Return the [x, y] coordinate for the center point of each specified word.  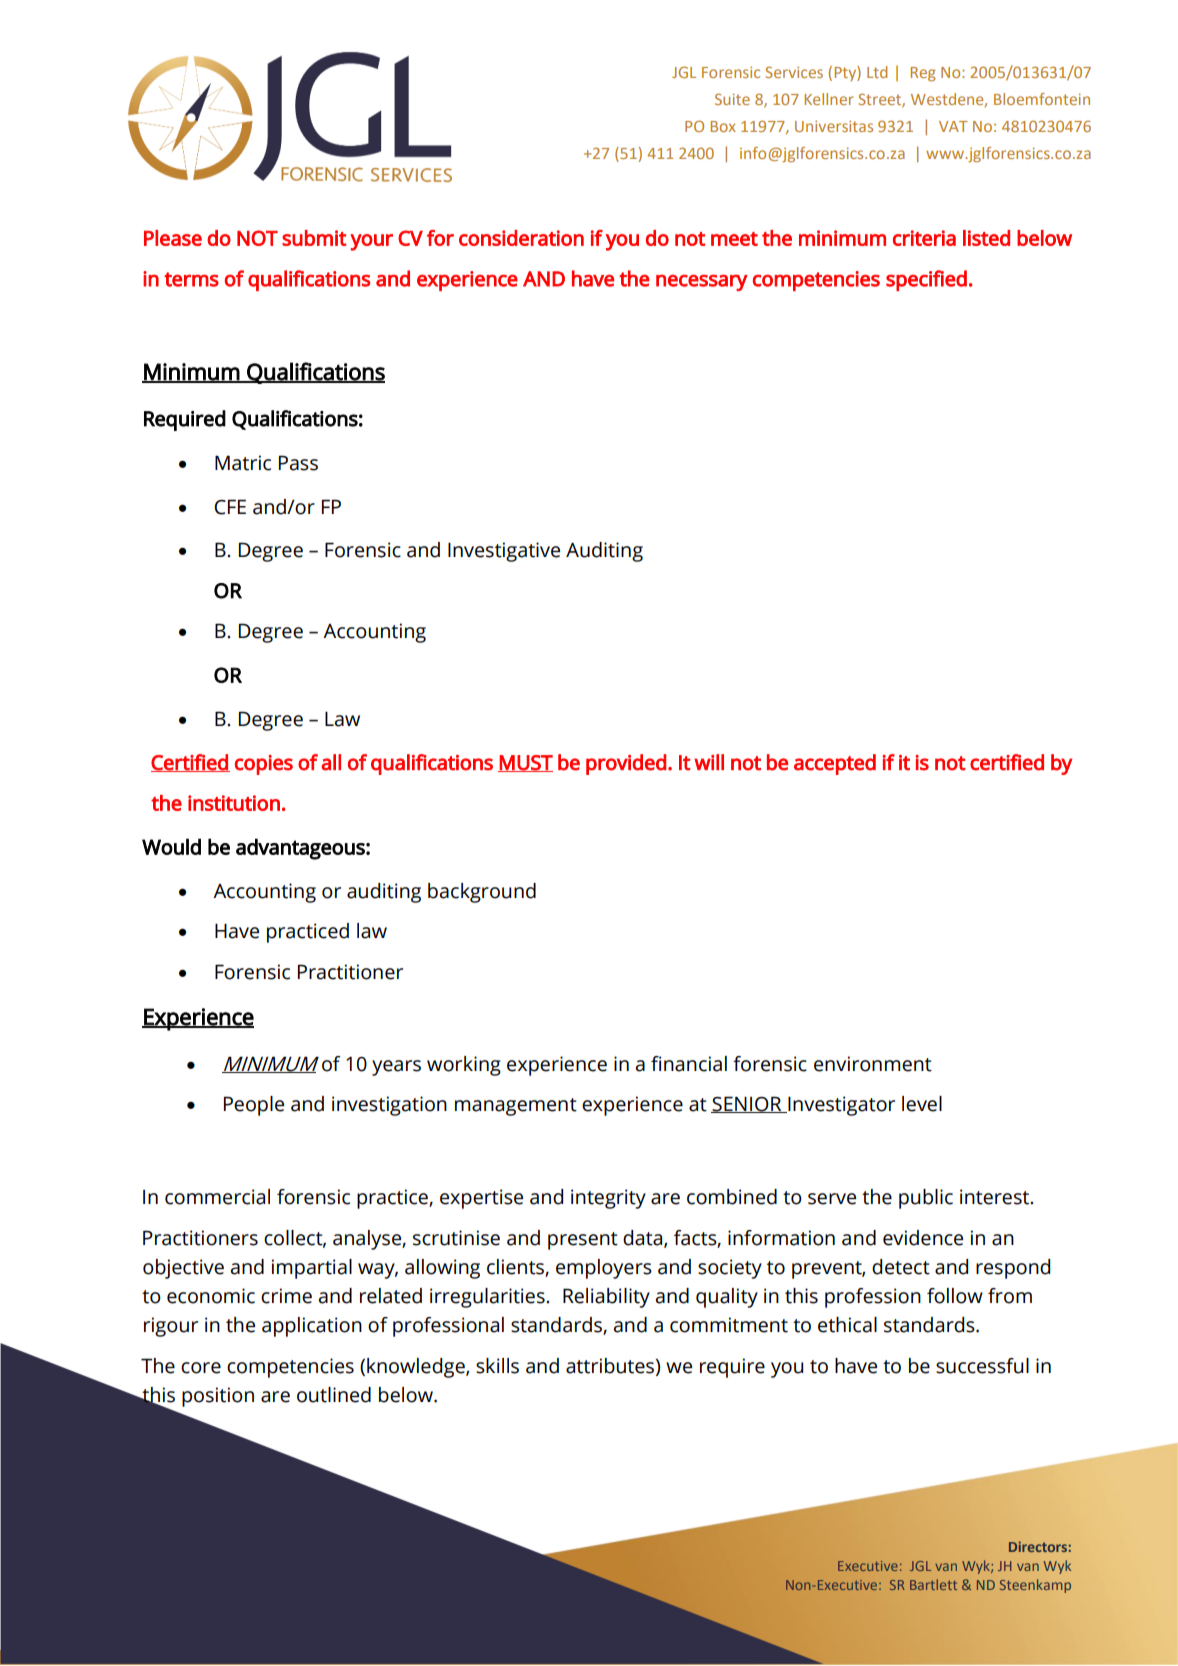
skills [497, 1366]
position [218, 1397]
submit [314, 238]
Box [723, 126]
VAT [953, 126]
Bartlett [933, 1584]
